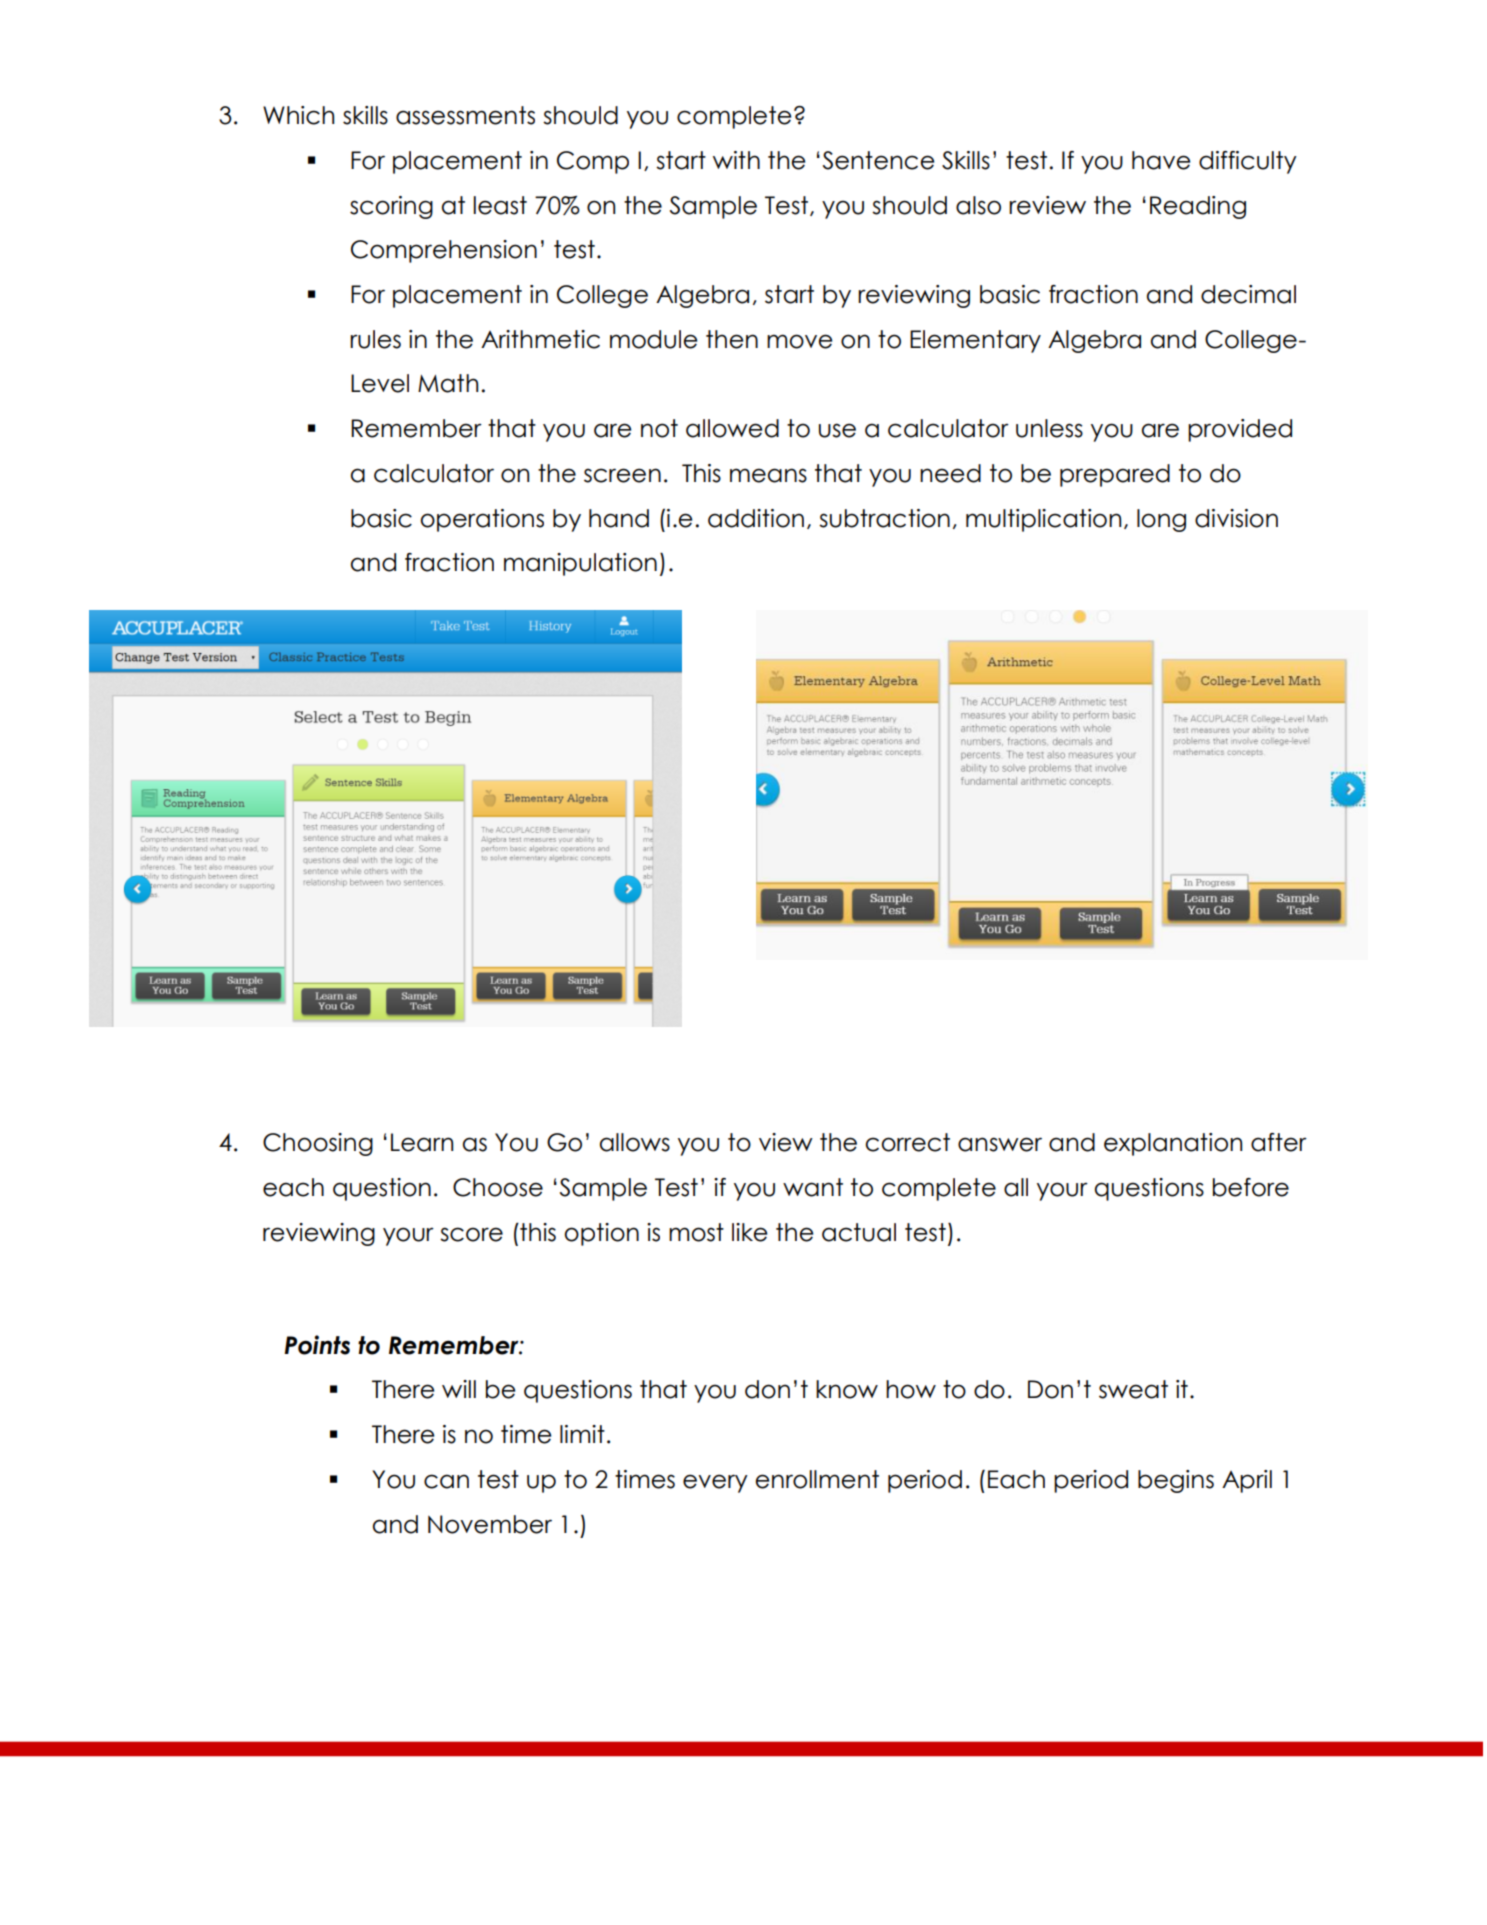 Image resolution: width=1487 pixels, height=1925 pixels. I want to click on explanation, so click(1173, 1144).
